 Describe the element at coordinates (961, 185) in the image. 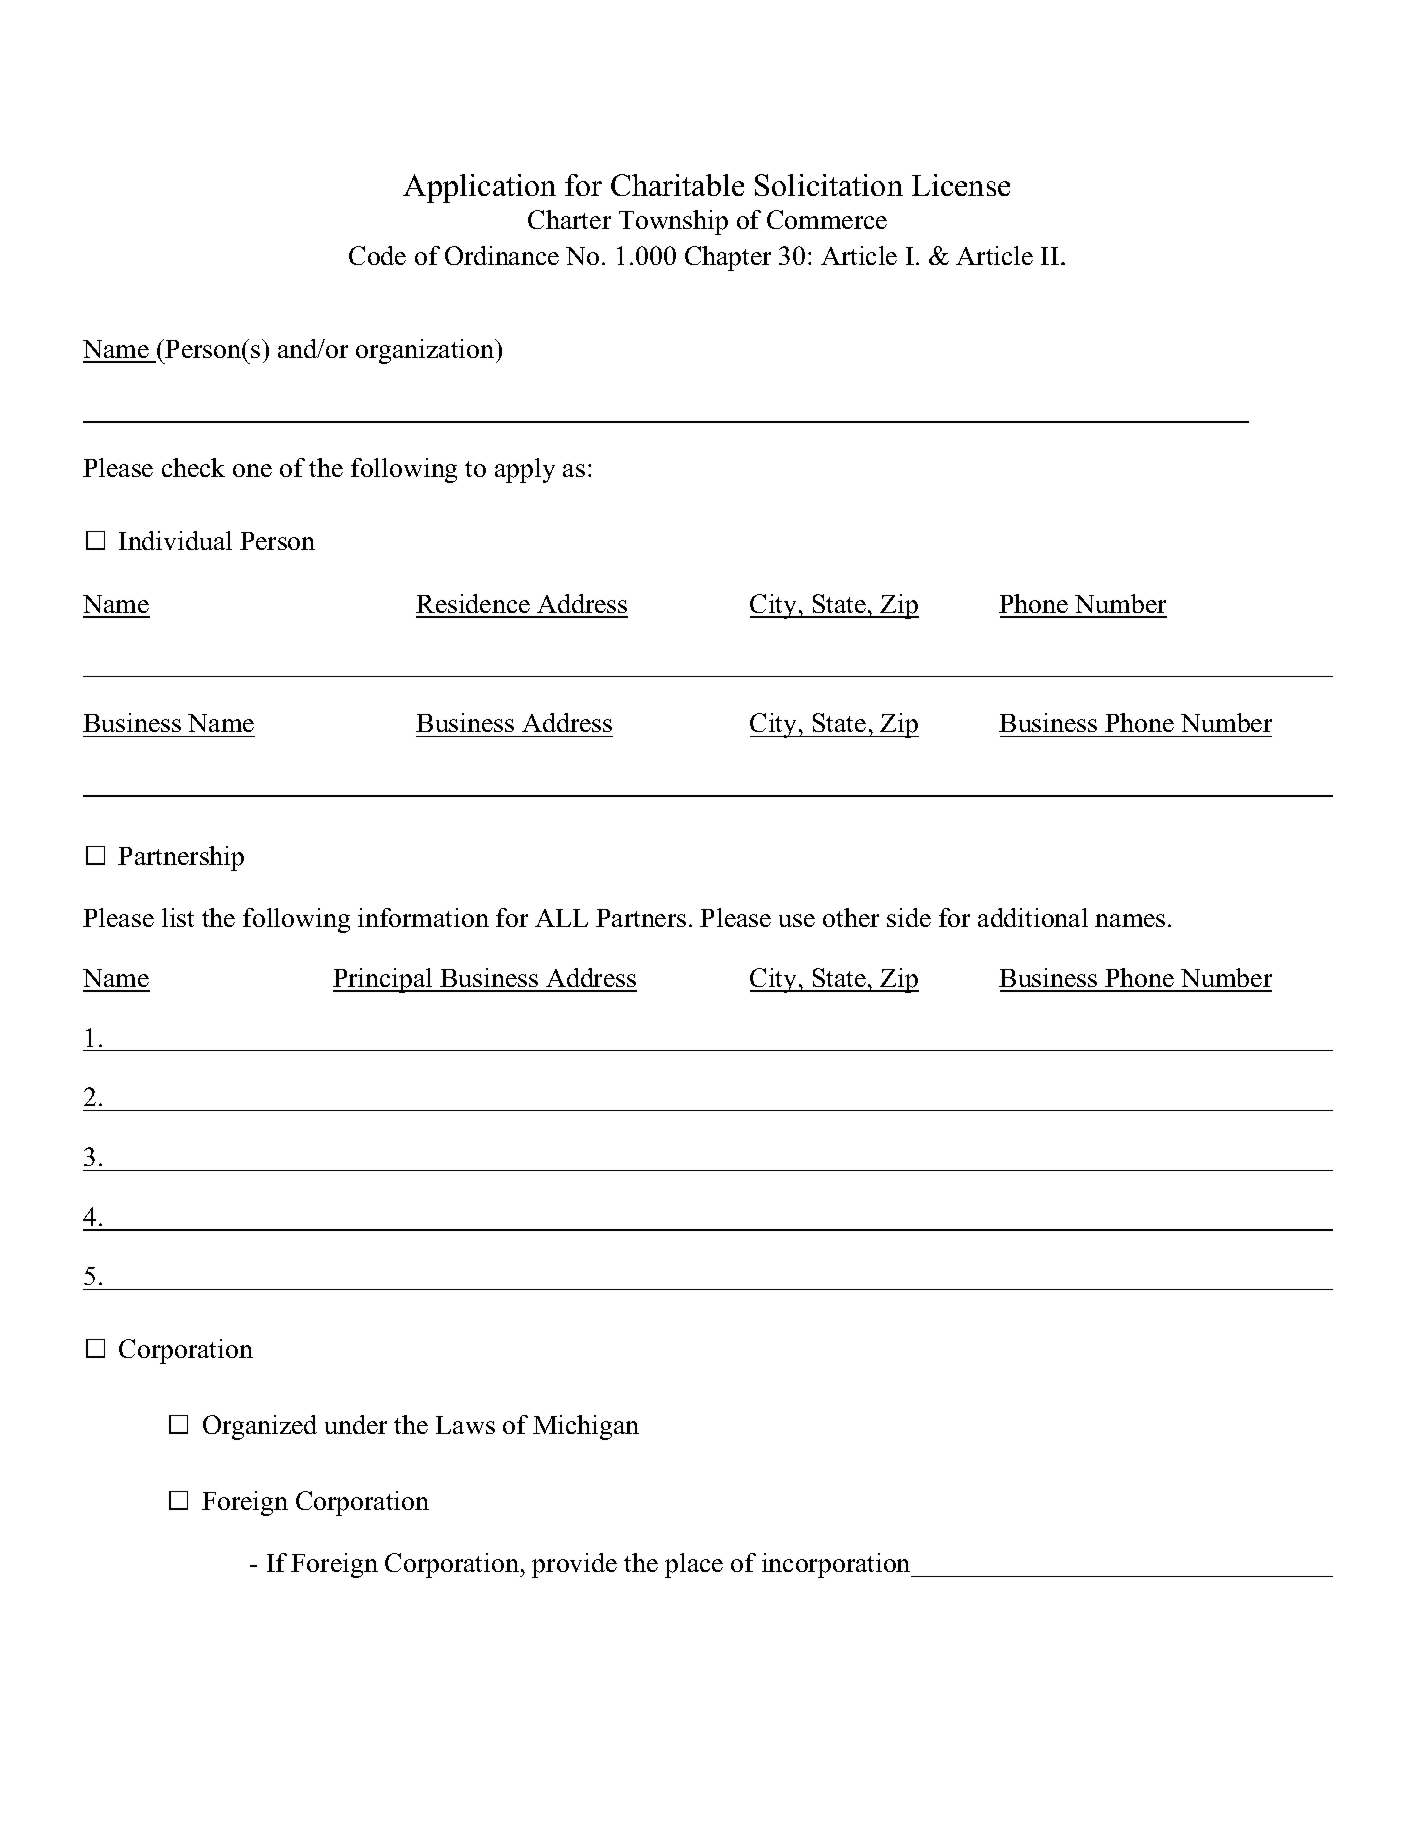

I see `License` at that location.
